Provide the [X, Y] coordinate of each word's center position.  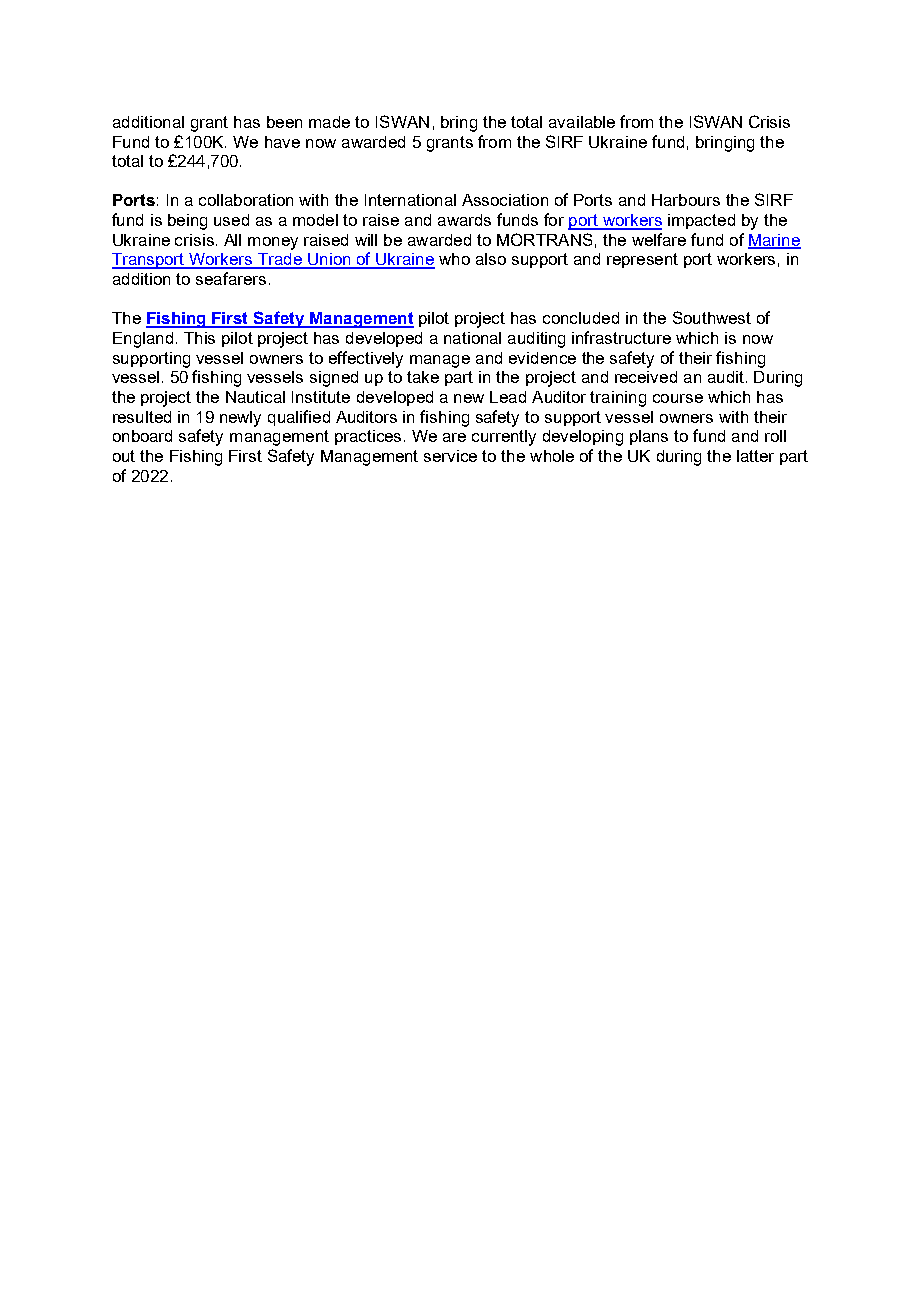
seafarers [231, 278]
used [231, 220]
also [491, 259]
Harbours [686, 200]
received [646, 377]
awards [464, 220]
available [582, 122]
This [199, 338]
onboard [142, 436]
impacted [701, 221]
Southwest [712, 317]
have [282, 142]
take [423, 377]
